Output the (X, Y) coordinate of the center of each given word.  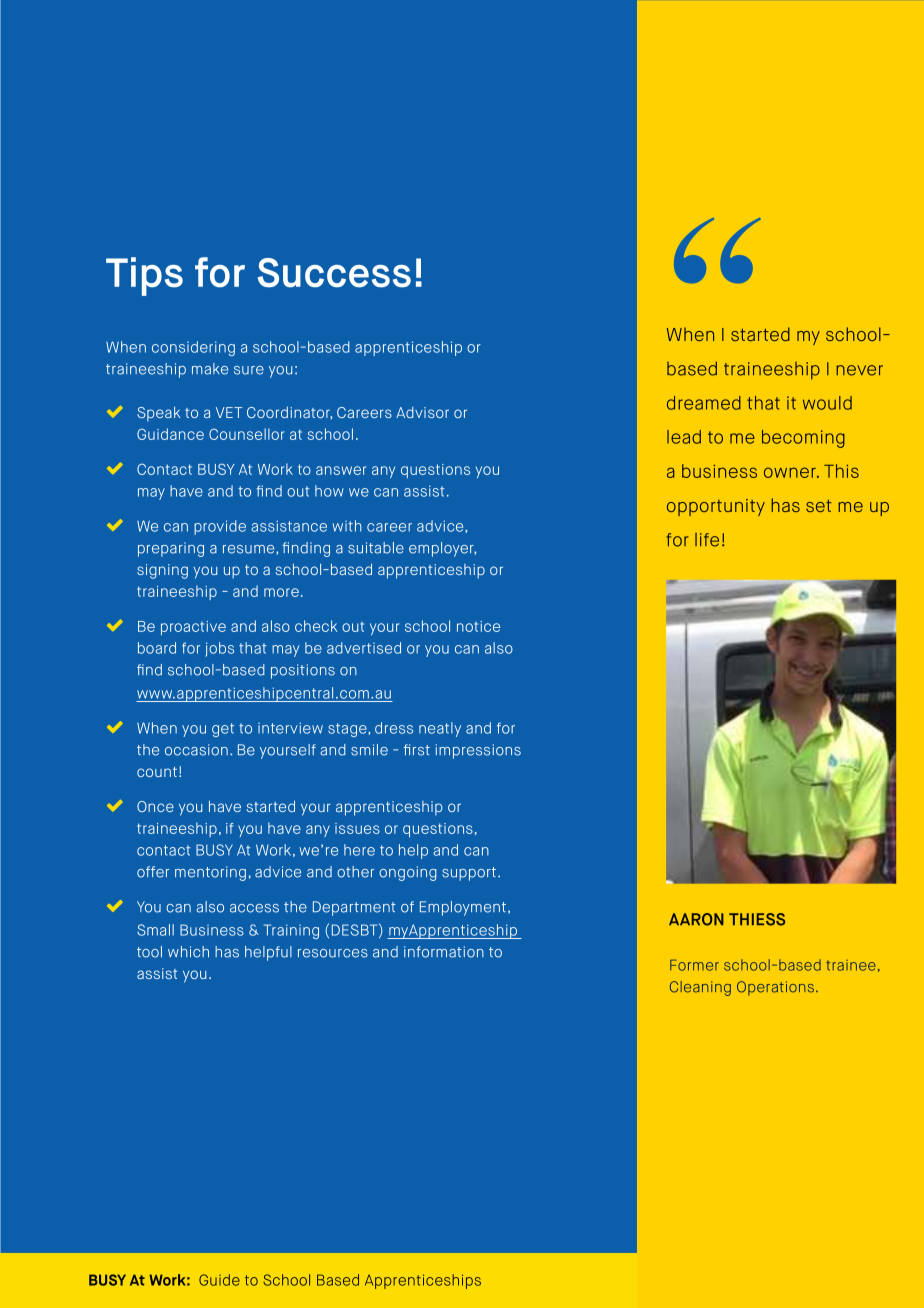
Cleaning (700, 988)
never (859, 370)
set (819, 506)
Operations (775, 988)
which (188, 952)
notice (478, 626)
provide (220, 527)
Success (334, 273)
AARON (696, 919)
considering (193, 348)
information (444, 952)
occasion (196, 750)
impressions (478, 751)
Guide (219, 1280)
